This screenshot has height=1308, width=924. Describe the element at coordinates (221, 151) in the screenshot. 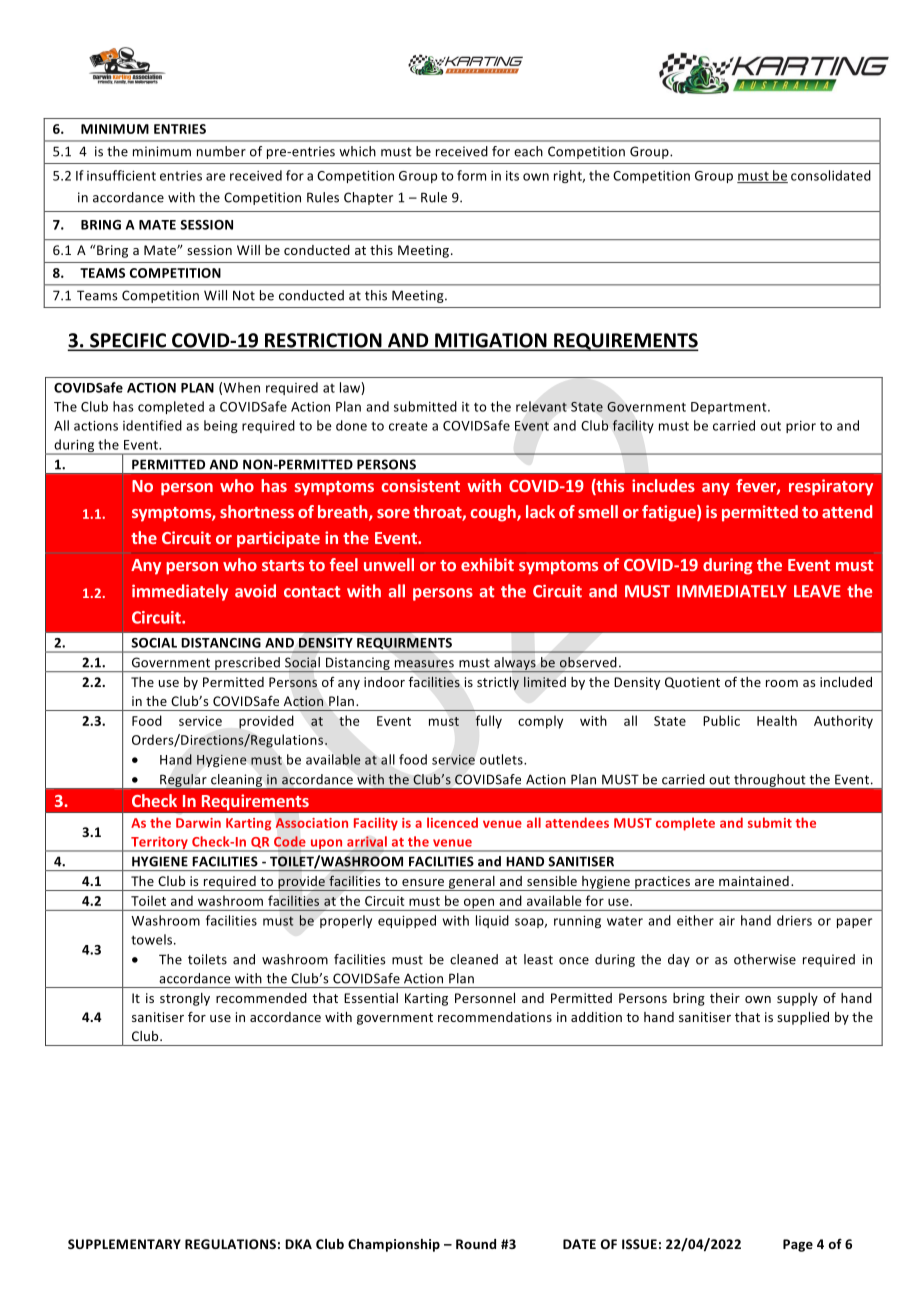

I see `number` at that location.
